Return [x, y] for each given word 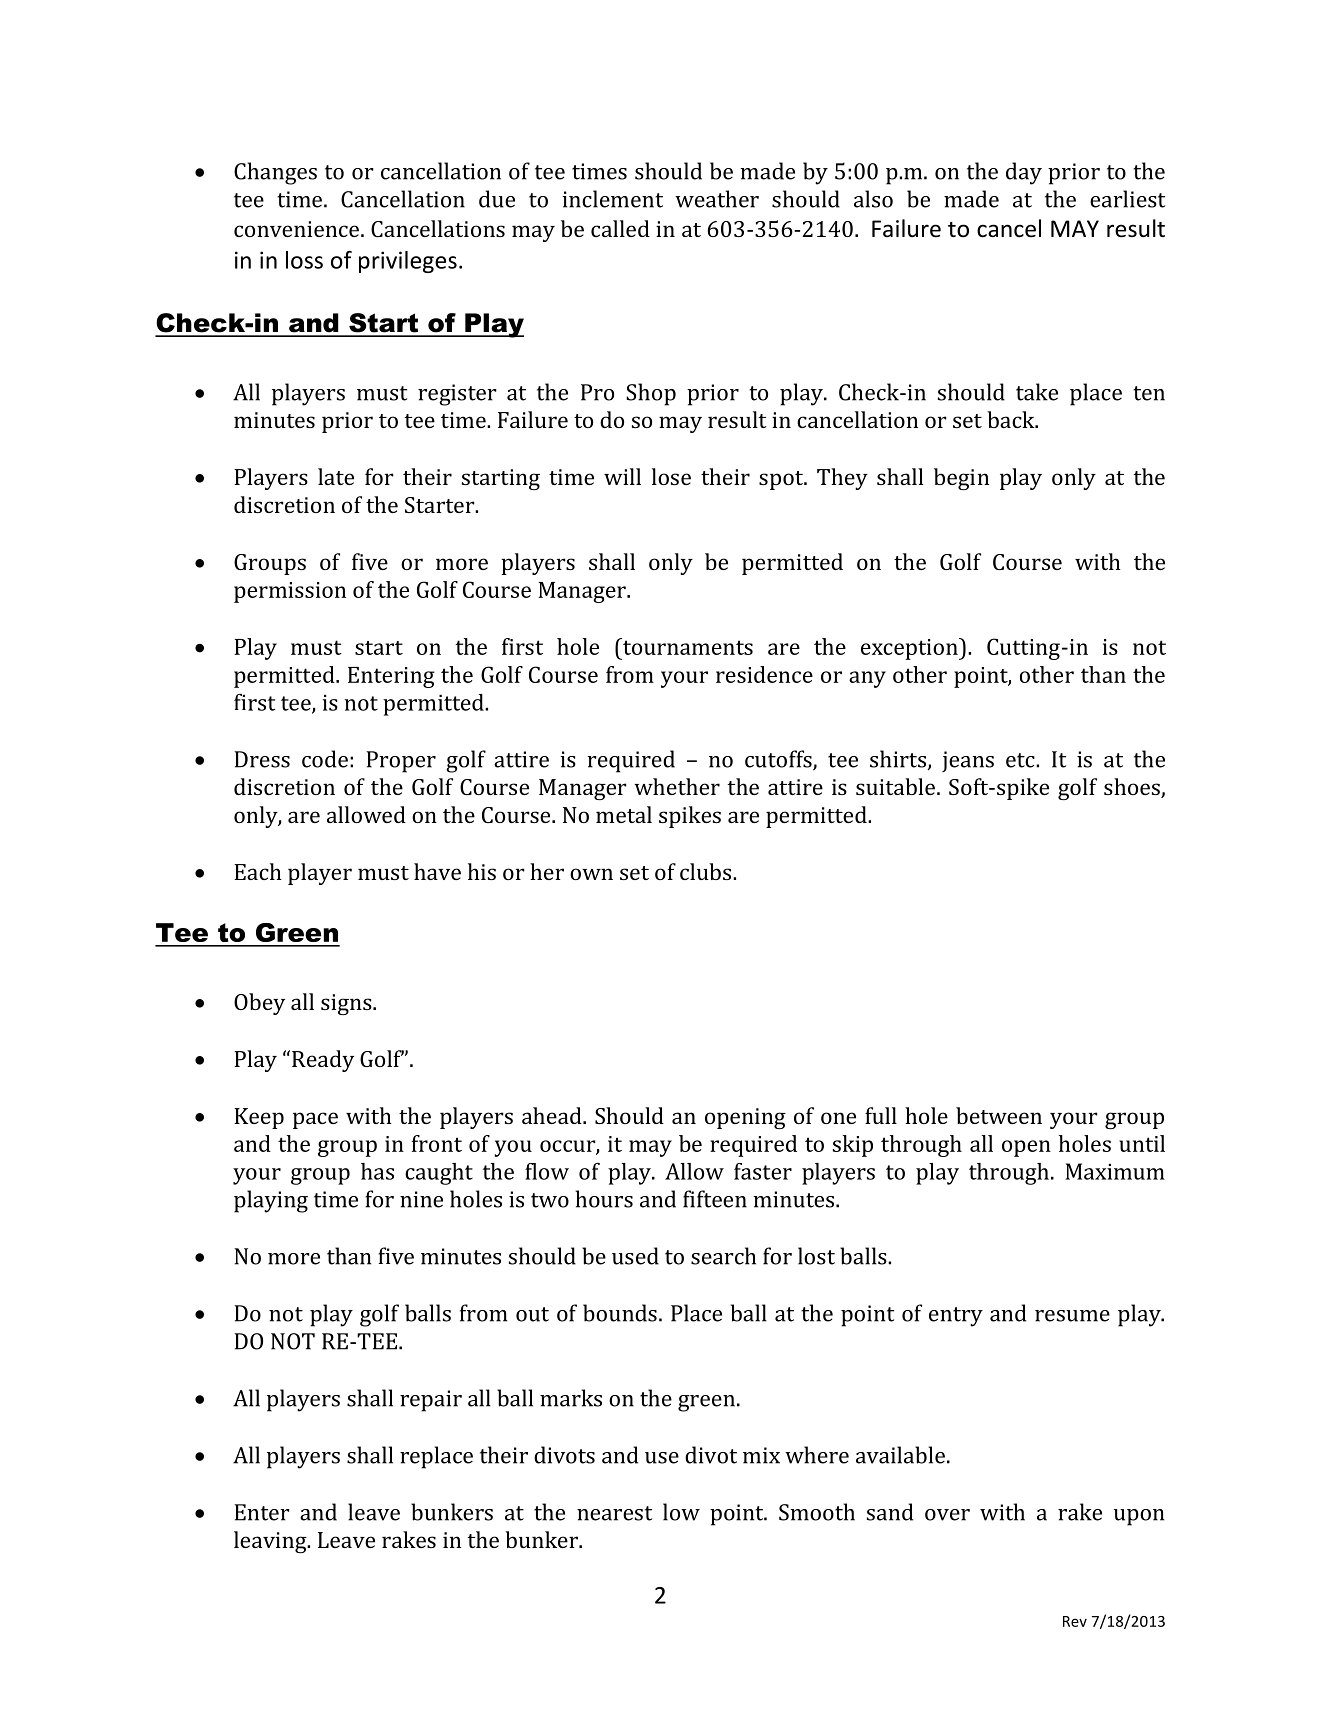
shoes [1133, 788]
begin [961, 479]
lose [671, 476]
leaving [271, 1542]
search [723, 1256]
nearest [614, 1513]
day [1024, 173]
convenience [296, 229]
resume [1072, 1316]
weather [717, 199]
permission [290, 592]
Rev [1075, 1621]
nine [421, 1199]
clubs [707, 871]
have [437, 871]
